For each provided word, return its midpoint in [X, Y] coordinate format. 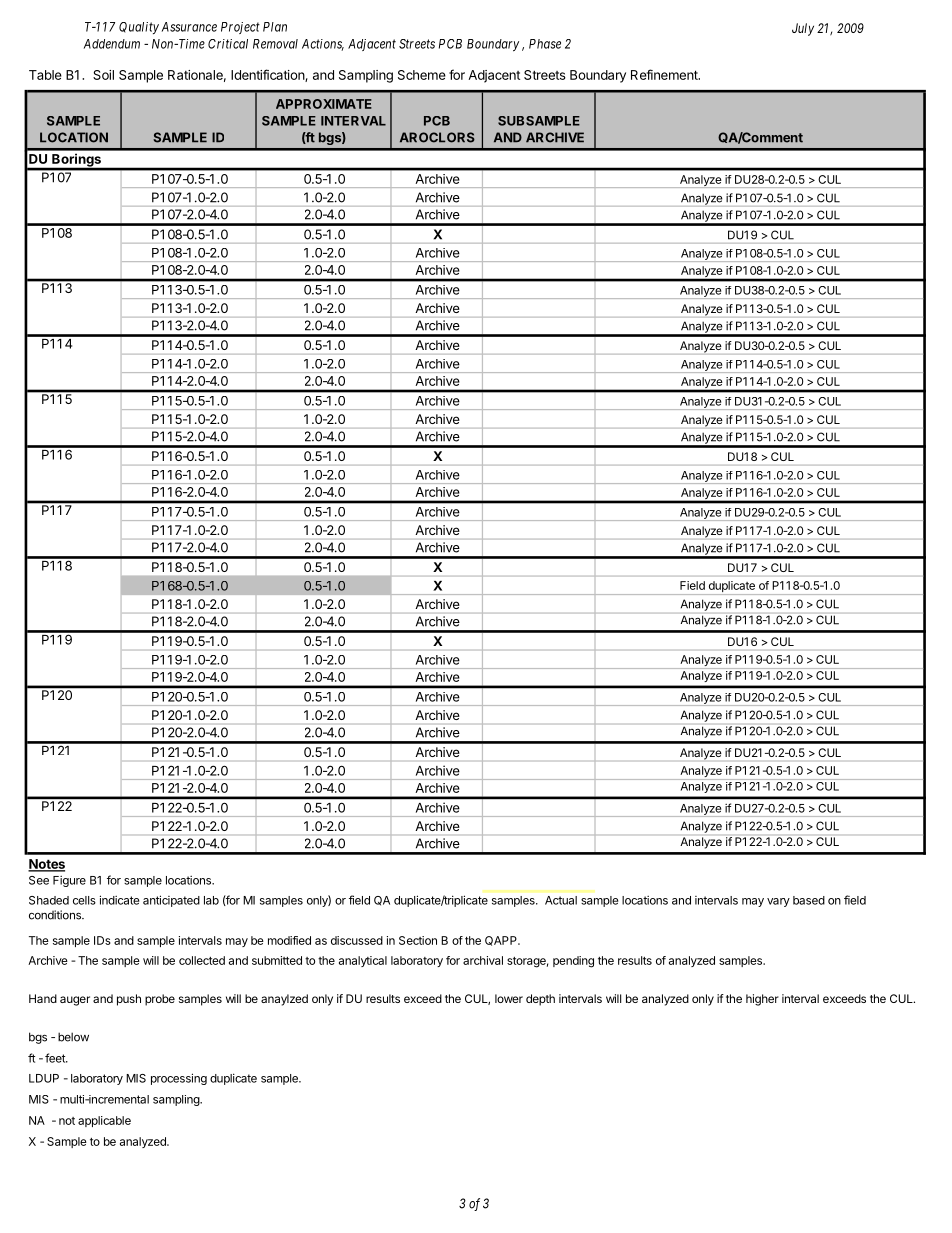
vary [778, 902]
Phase [545, 44]
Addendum [112, 44]
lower [509, 998]
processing [179, 1079]
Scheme [422, 75]
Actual [561, 900]
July [803, 29]
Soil [103, 75]
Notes [46, 865]
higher [762, 1000]
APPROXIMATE [324, 104]
